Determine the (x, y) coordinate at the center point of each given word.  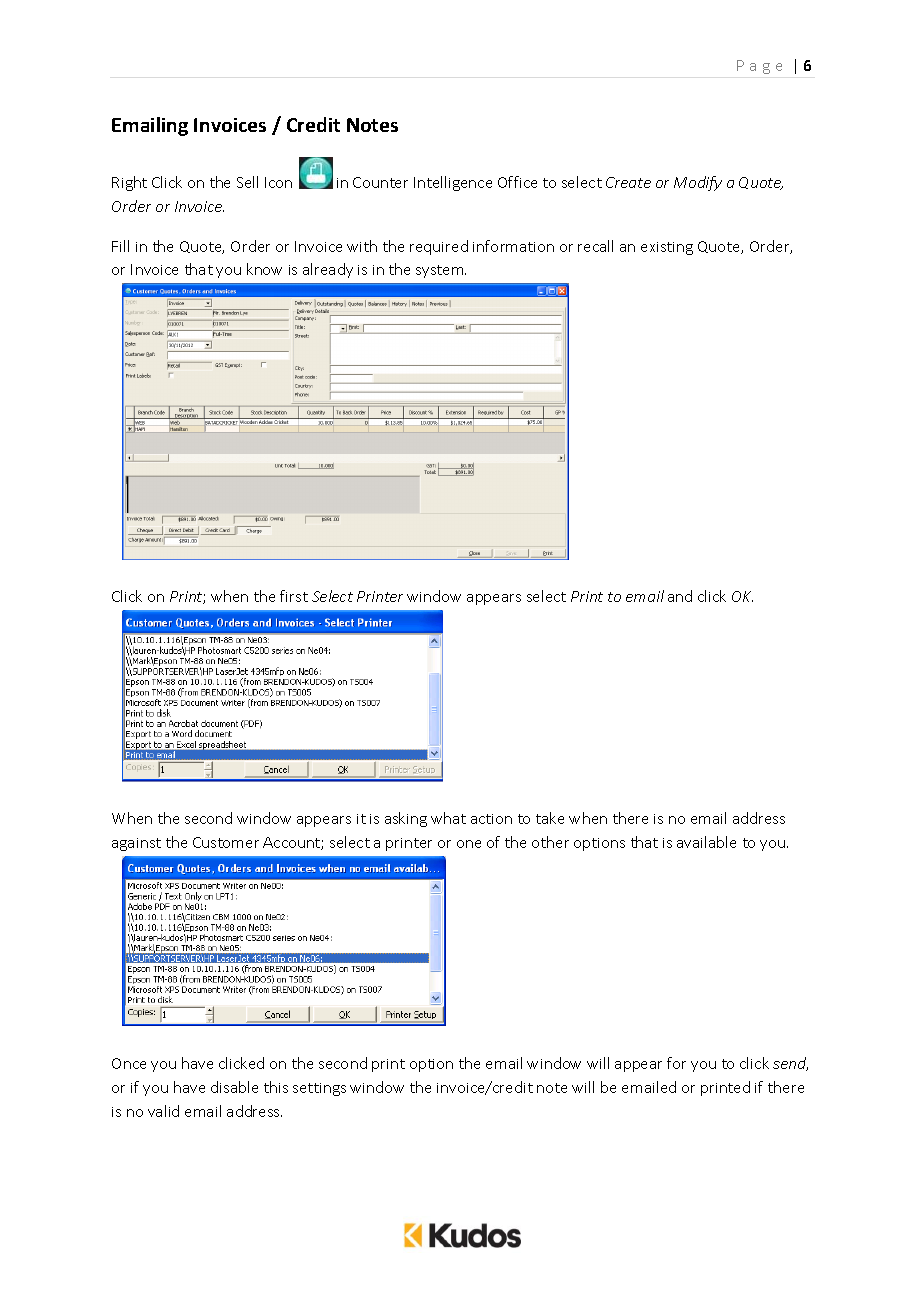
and (680, 596)
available (706, 842)
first (294, 596)
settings (319, 1089)
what (448, 818)
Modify (698, 183)
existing (667, 248)
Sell (247, 182)
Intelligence (453, 183)
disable (234, 1087)
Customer (226, 842)
